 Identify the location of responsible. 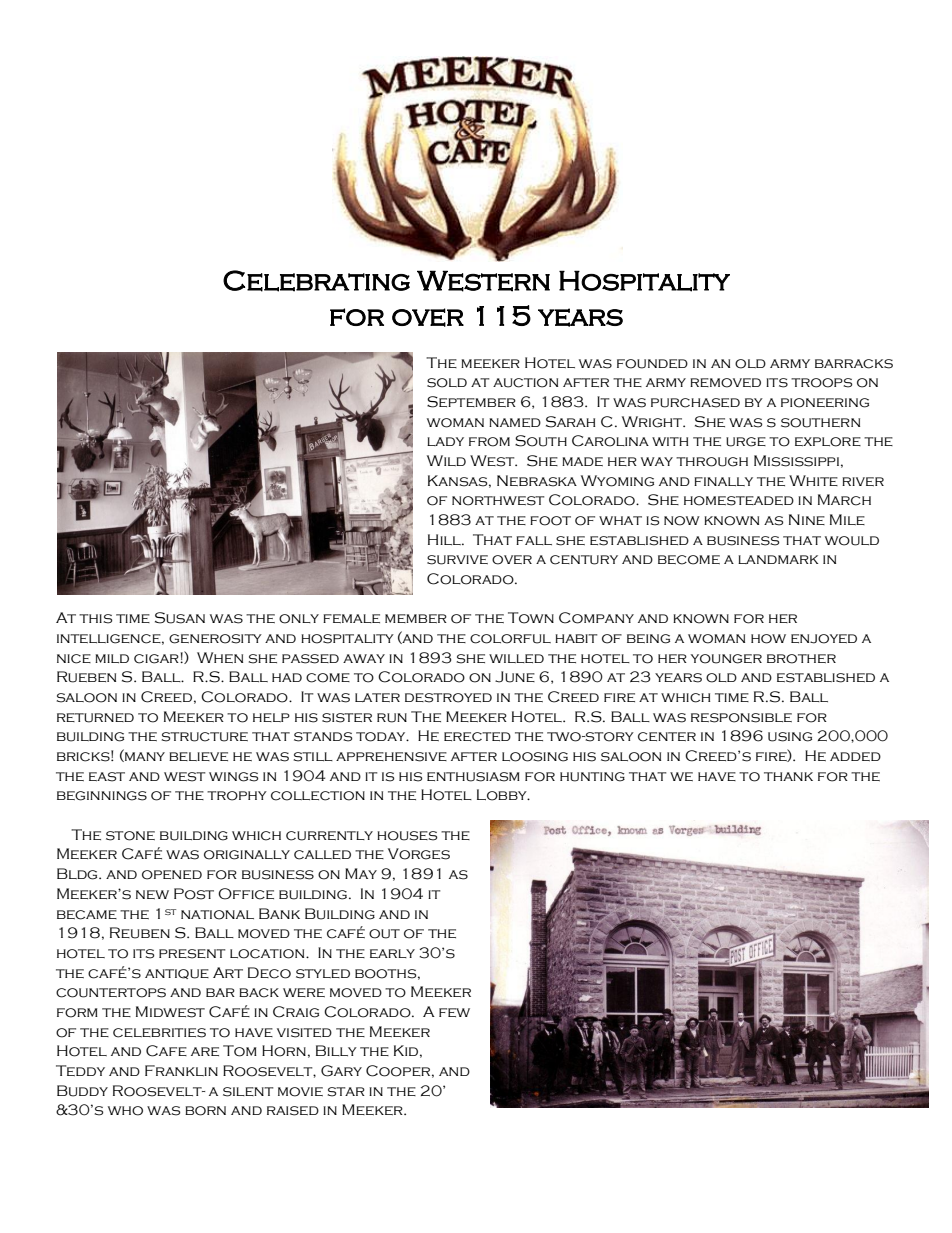
(741, 718).
